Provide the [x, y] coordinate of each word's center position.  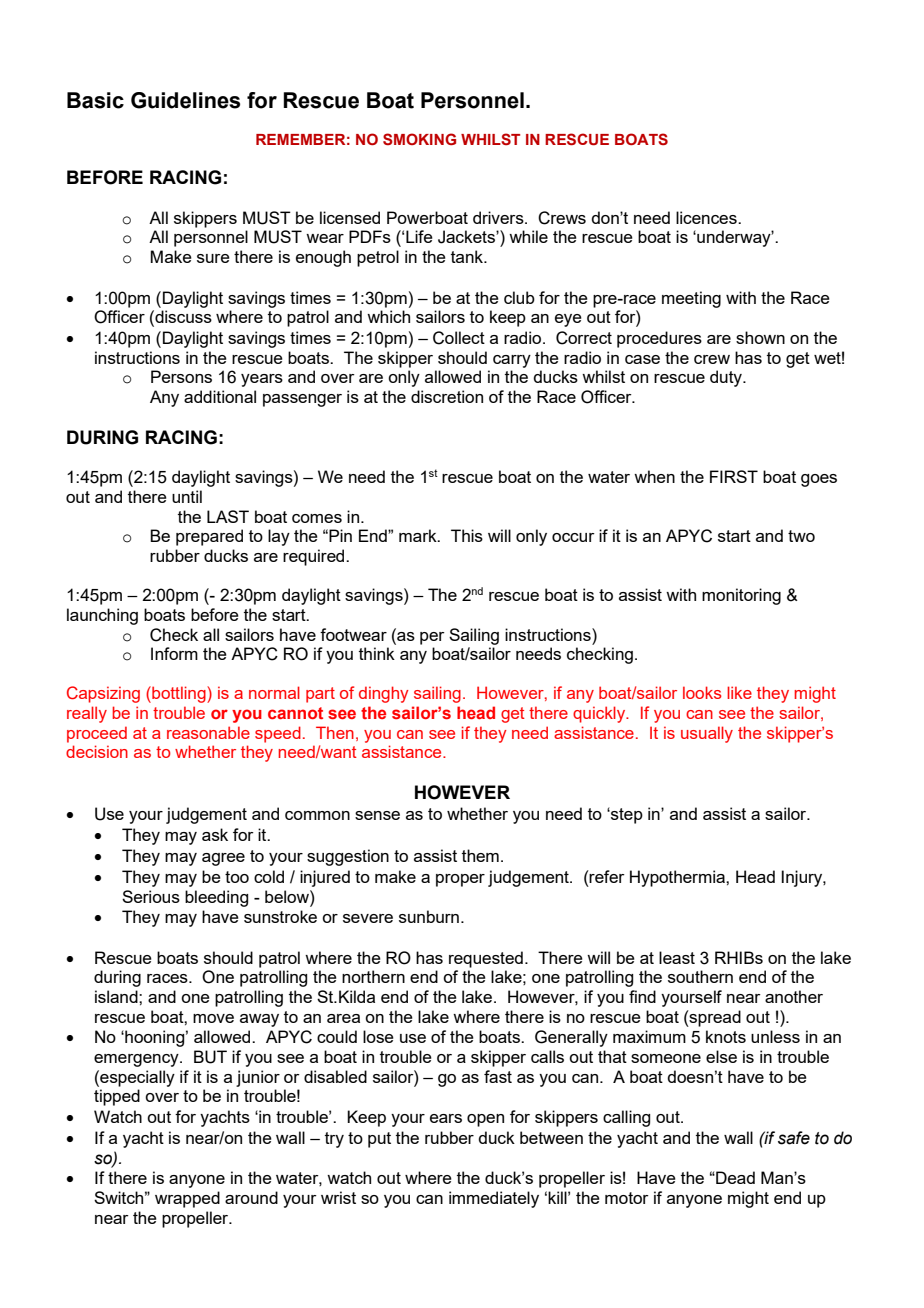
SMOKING [419, 139]
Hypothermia [678, 878]
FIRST [734, 476]
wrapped [187, 1199]
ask [215, 834]
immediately [494, 1199]
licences [707, 217]
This [467, 535]
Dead [734, 1177]
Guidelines [185, 100]
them [480, 855]
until [187, 496]
